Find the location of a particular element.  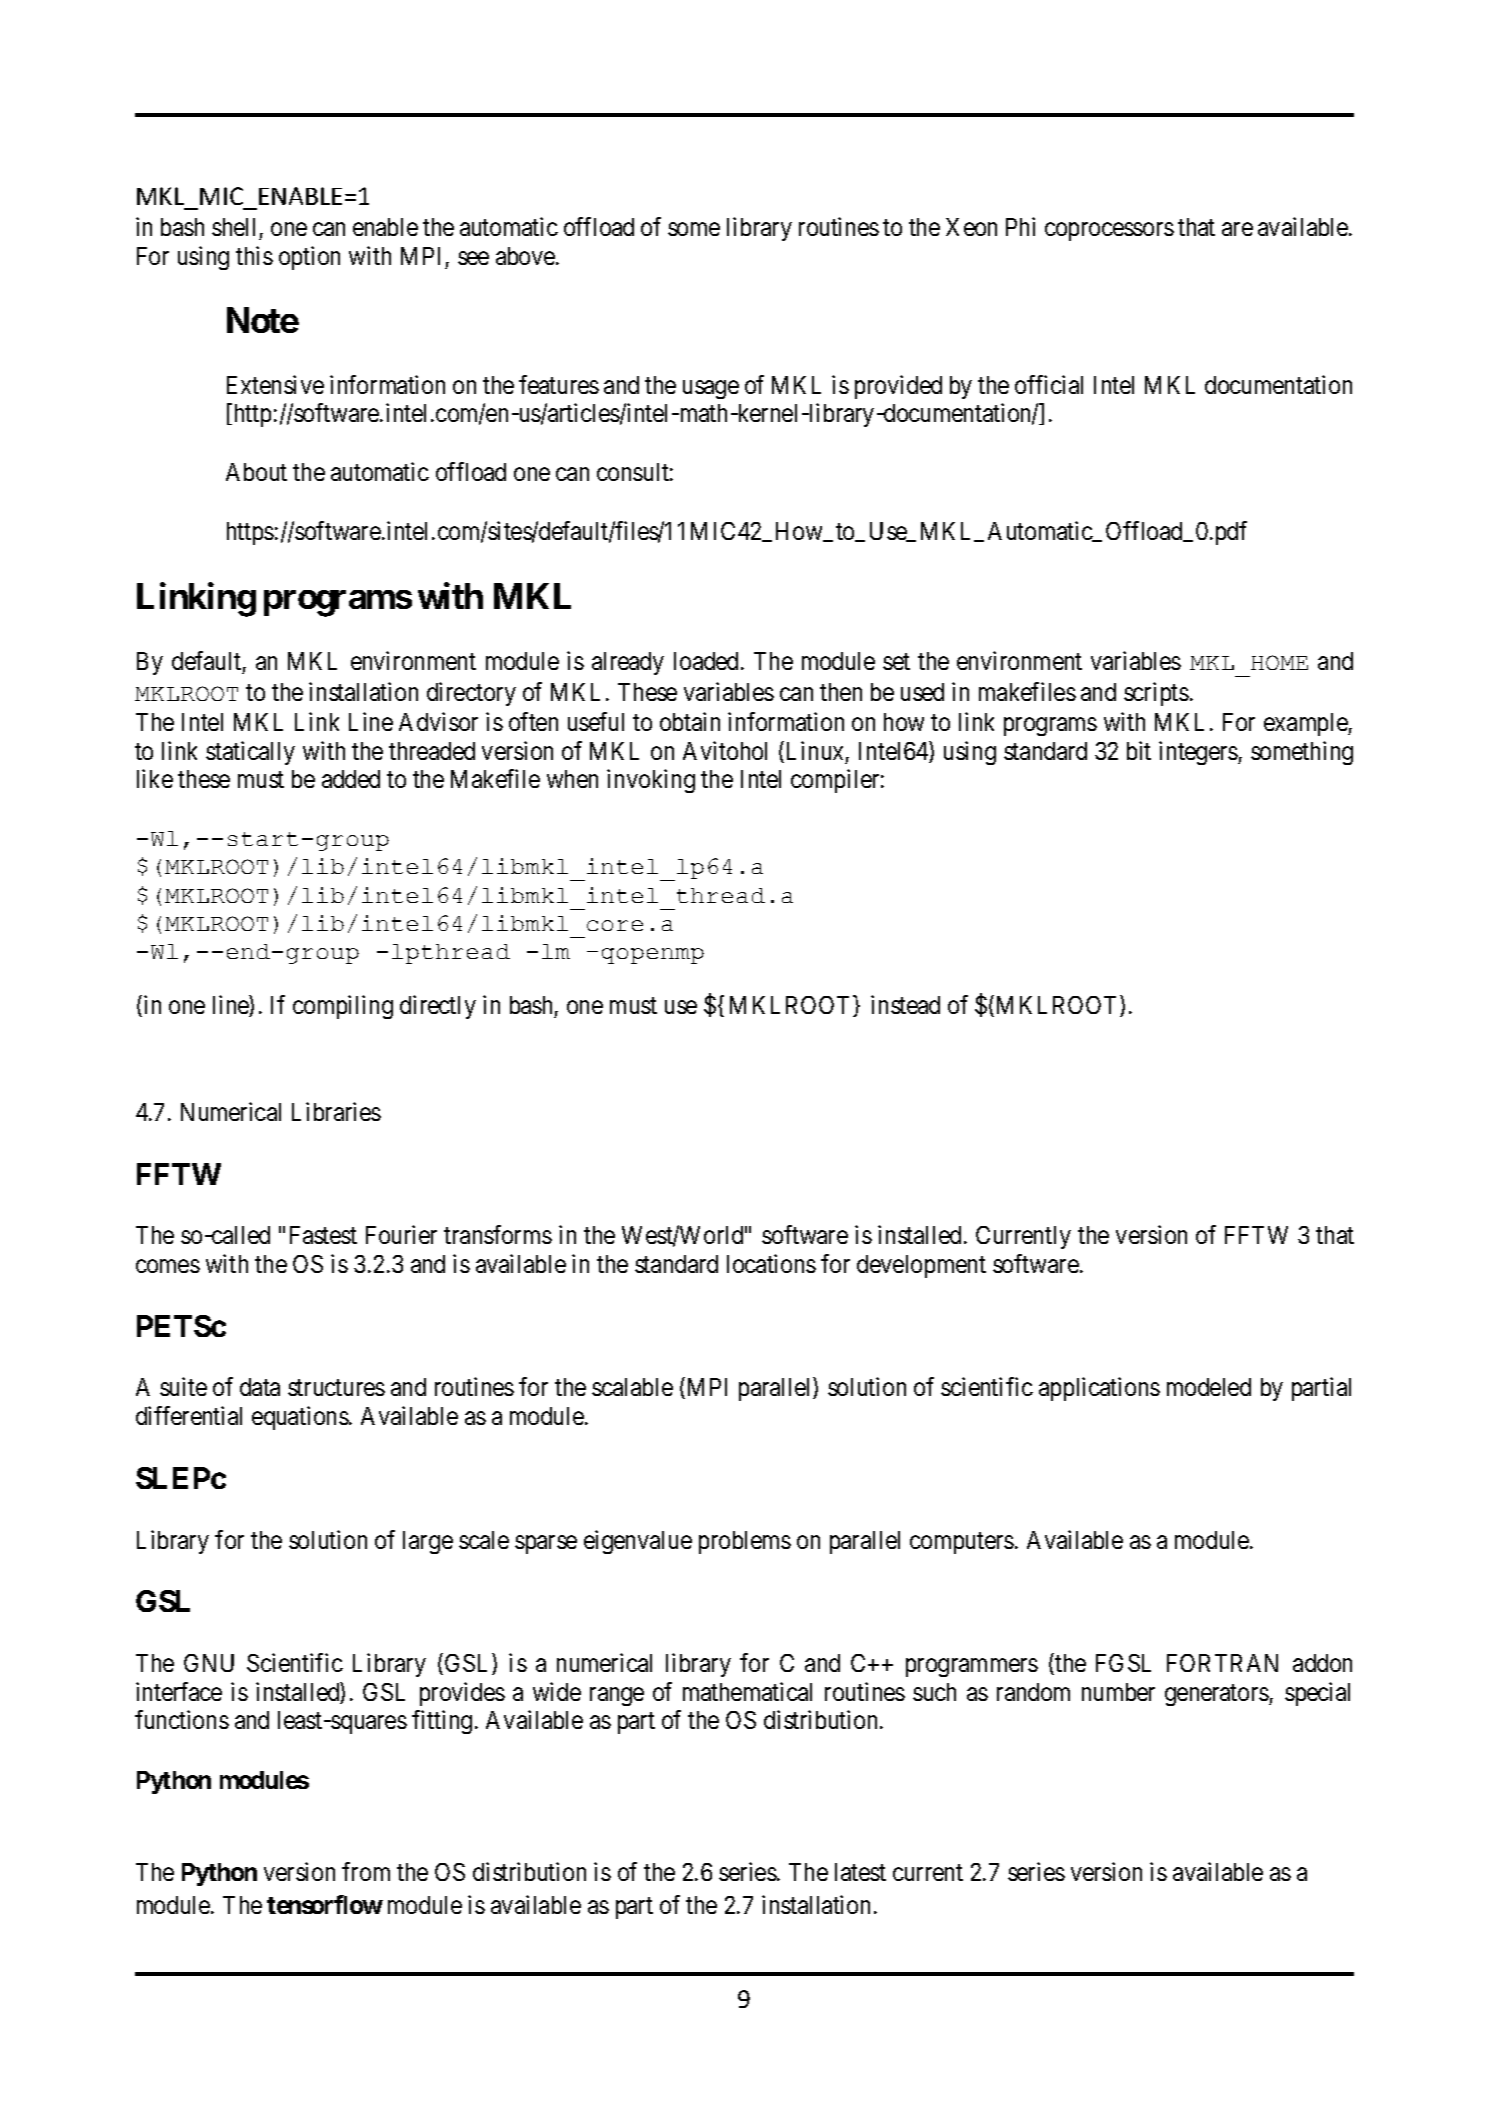

latest is located at coordinates (860, 1872).
